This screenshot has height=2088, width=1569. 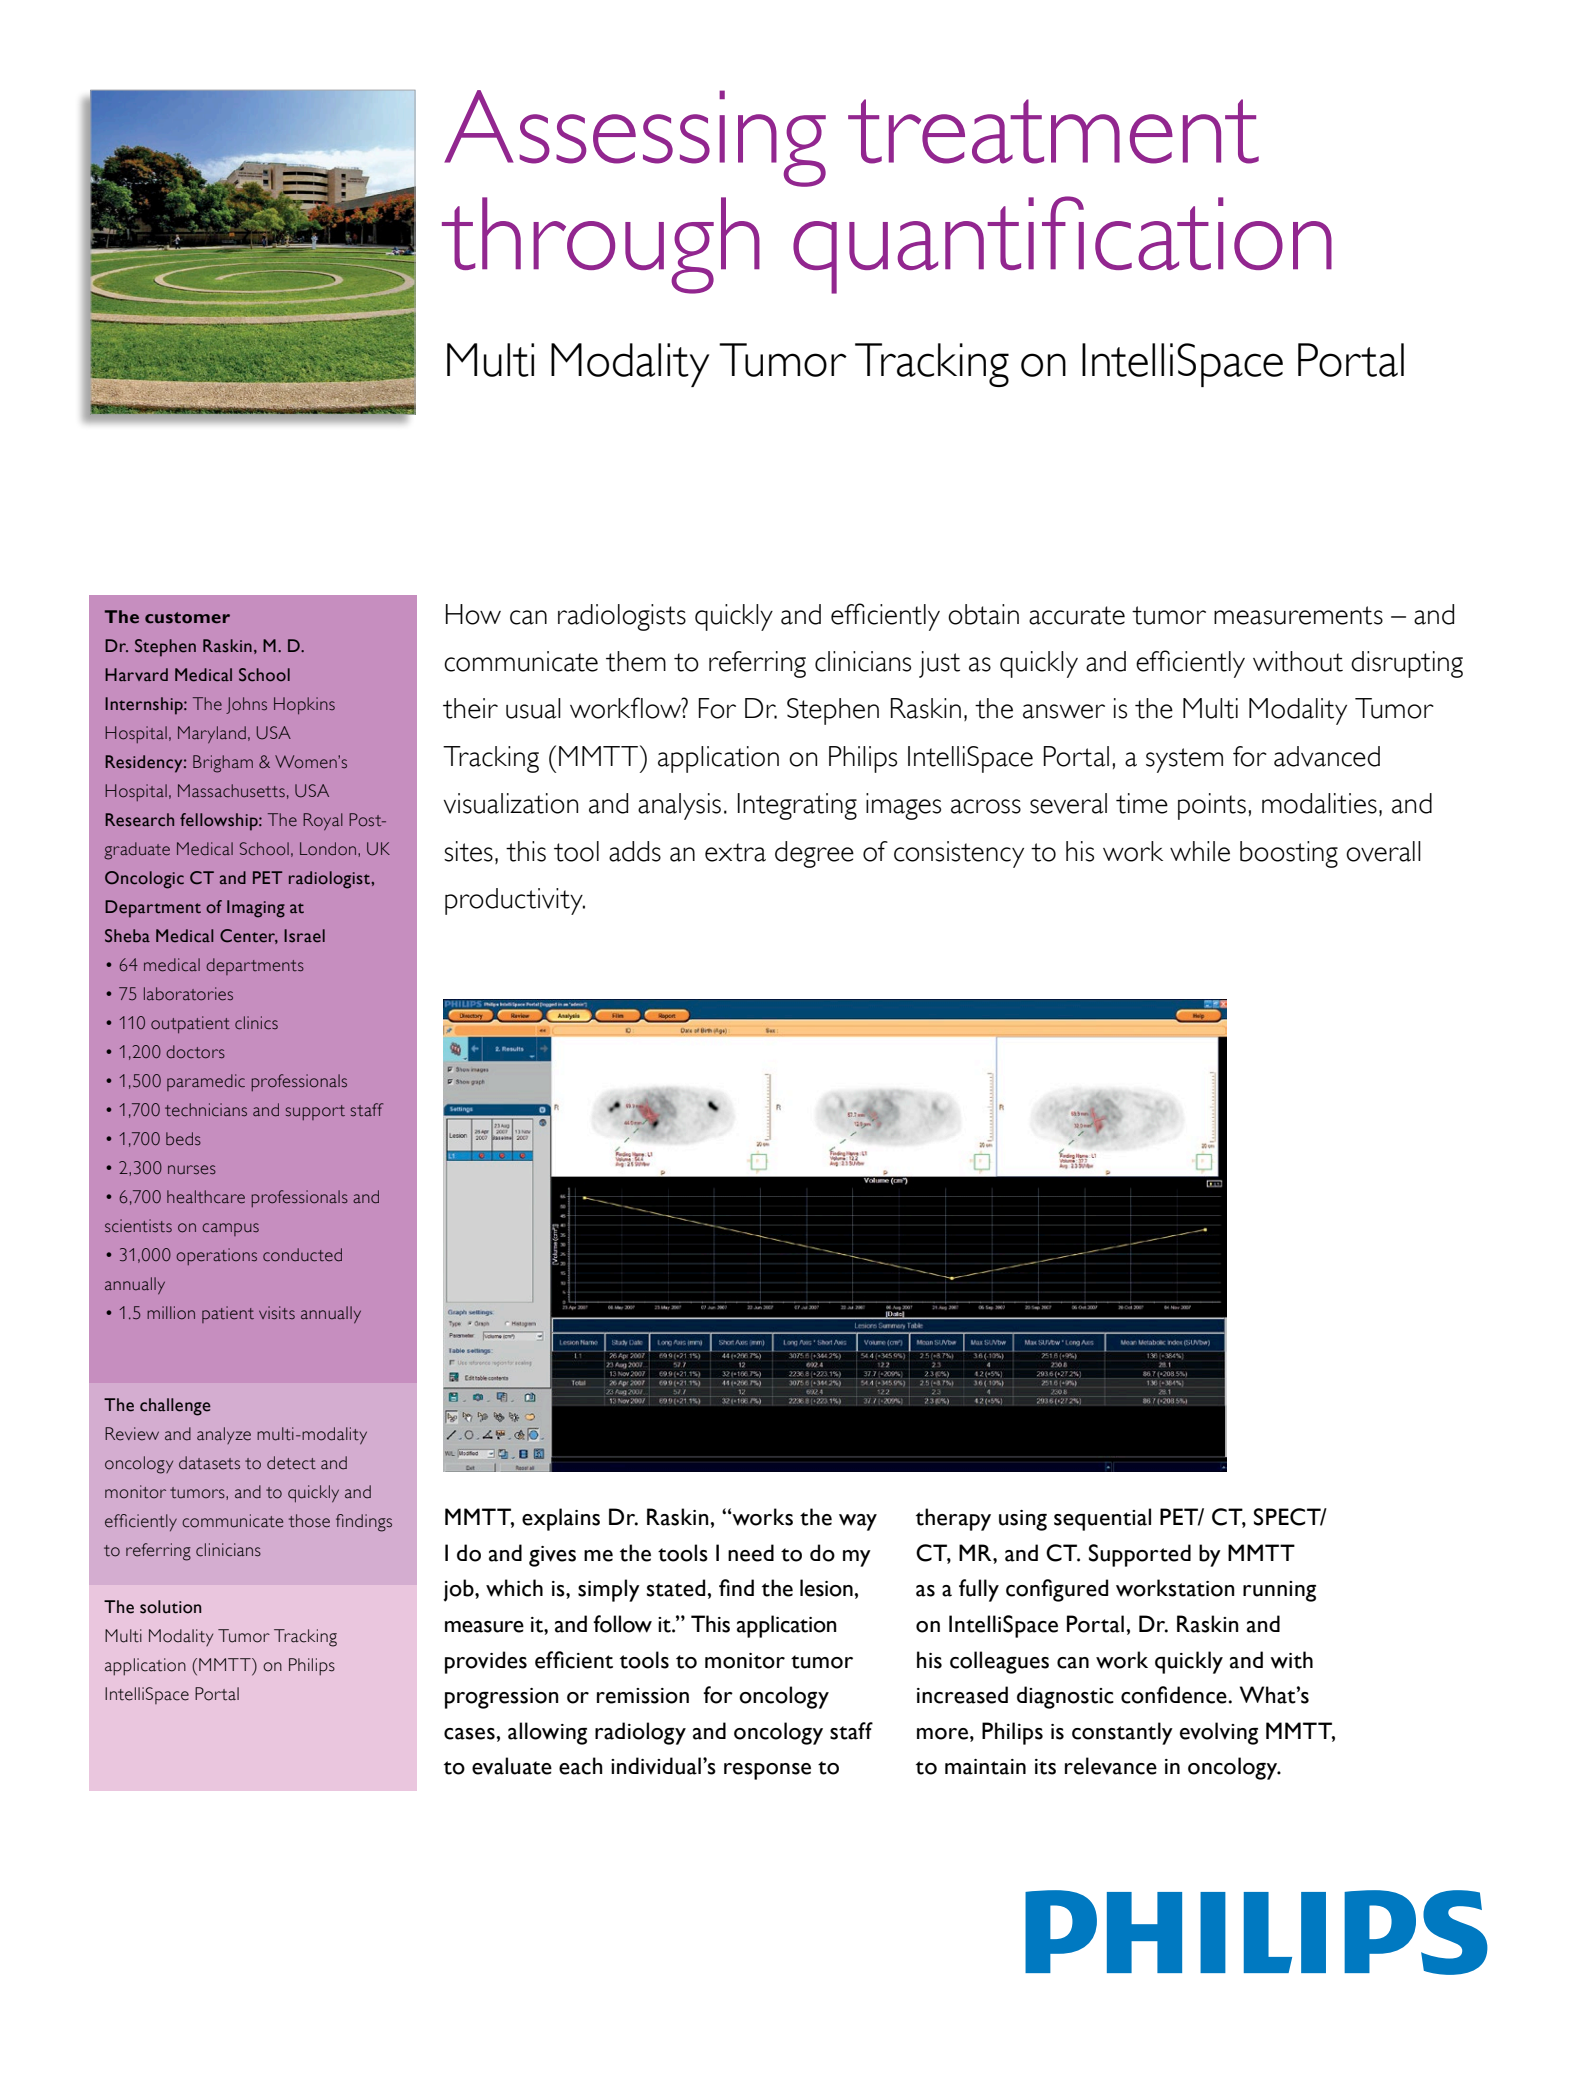 What do you see at coordinates (469, 1734) in the screenshot?
I see `cases` at bounding box center [469, 1734].
